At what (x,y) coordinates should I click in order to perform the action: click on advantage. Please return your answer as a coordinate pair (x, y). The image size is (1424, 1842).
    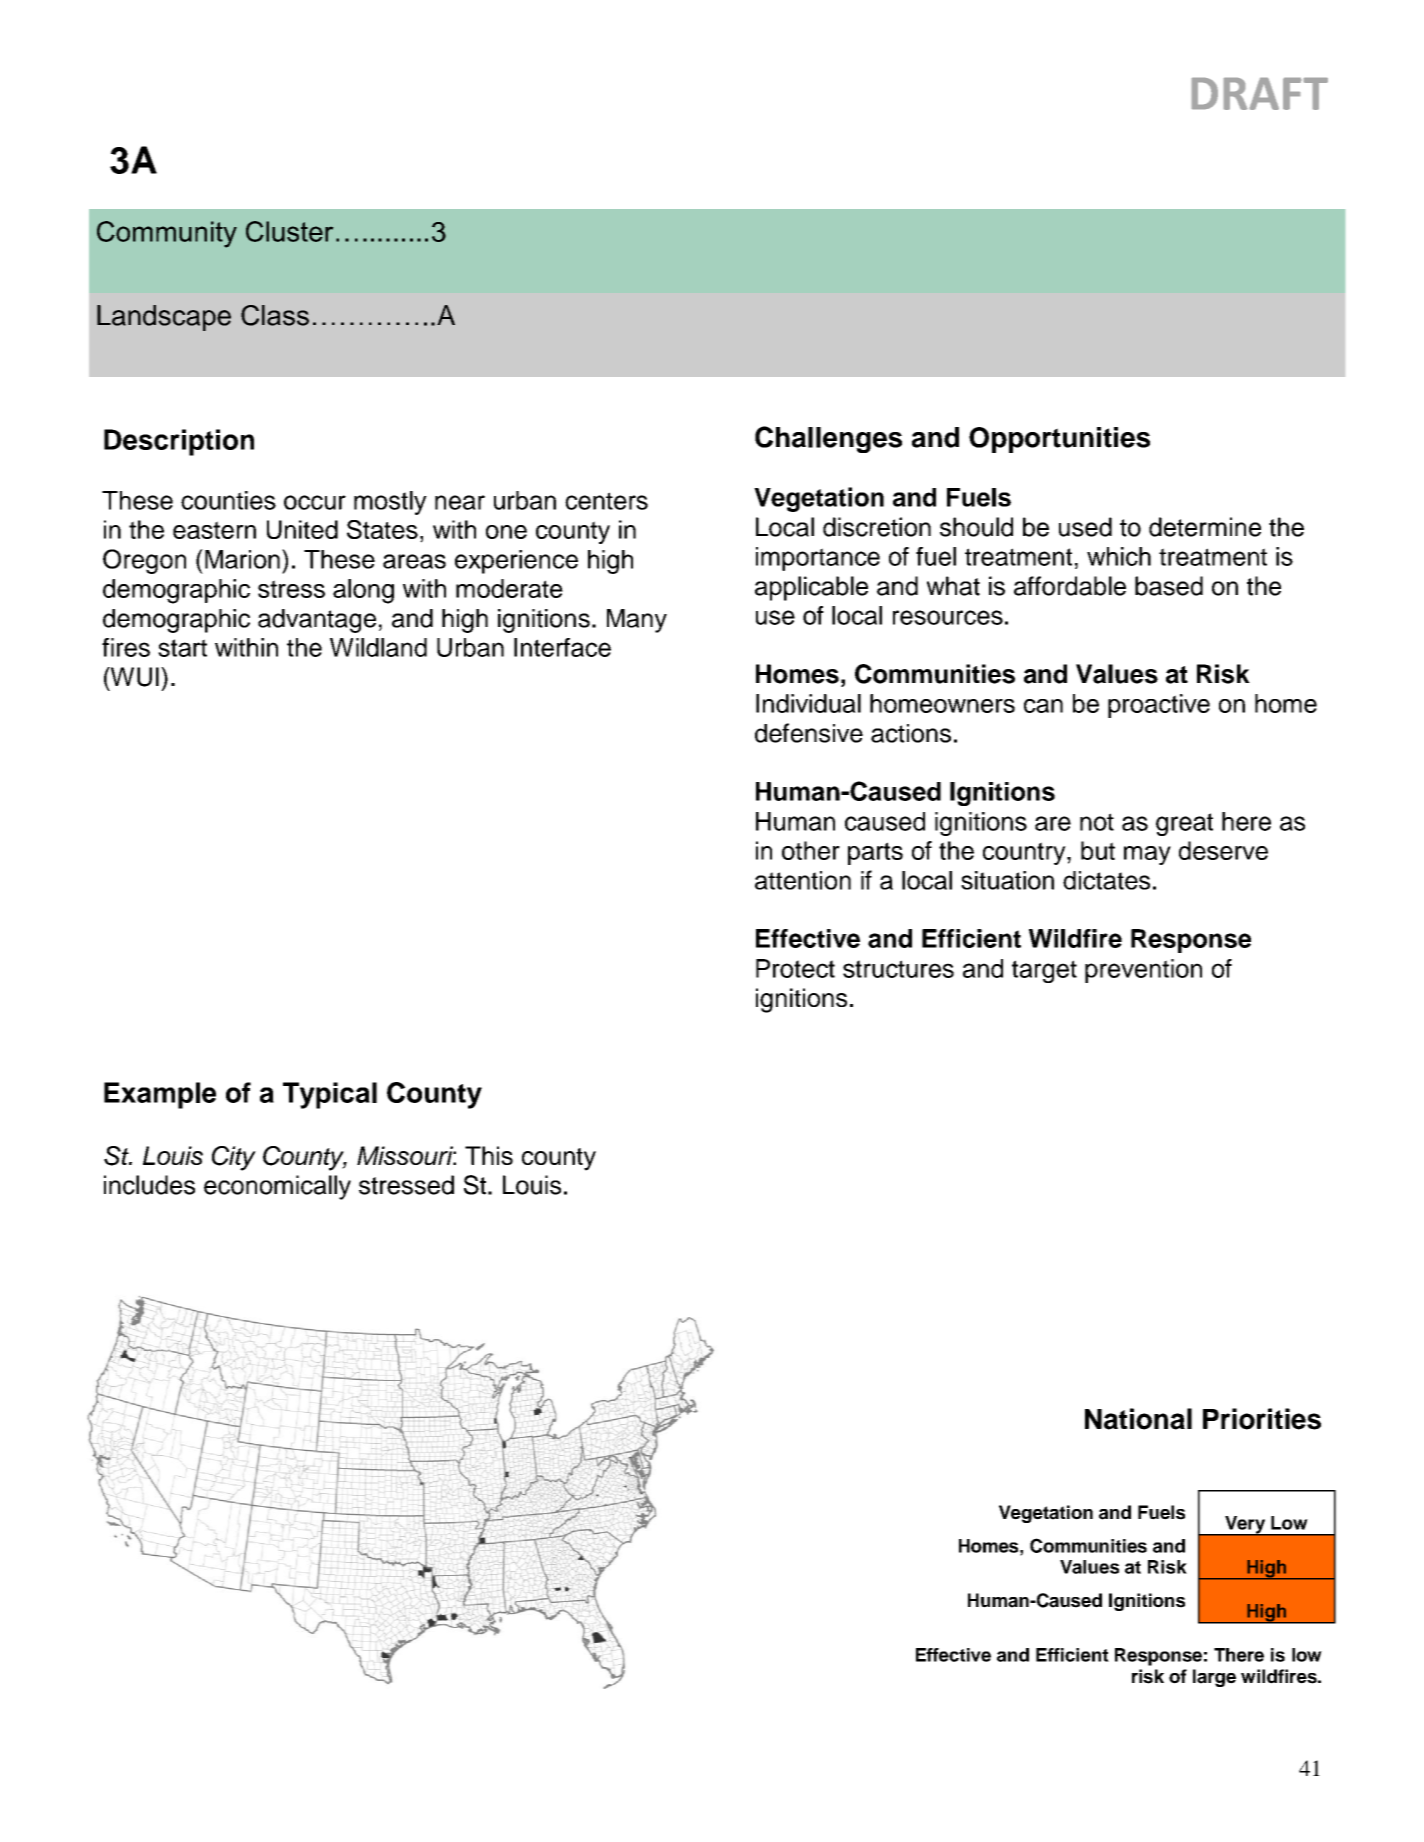
    Looking at the image, I should click on (317, 621).
